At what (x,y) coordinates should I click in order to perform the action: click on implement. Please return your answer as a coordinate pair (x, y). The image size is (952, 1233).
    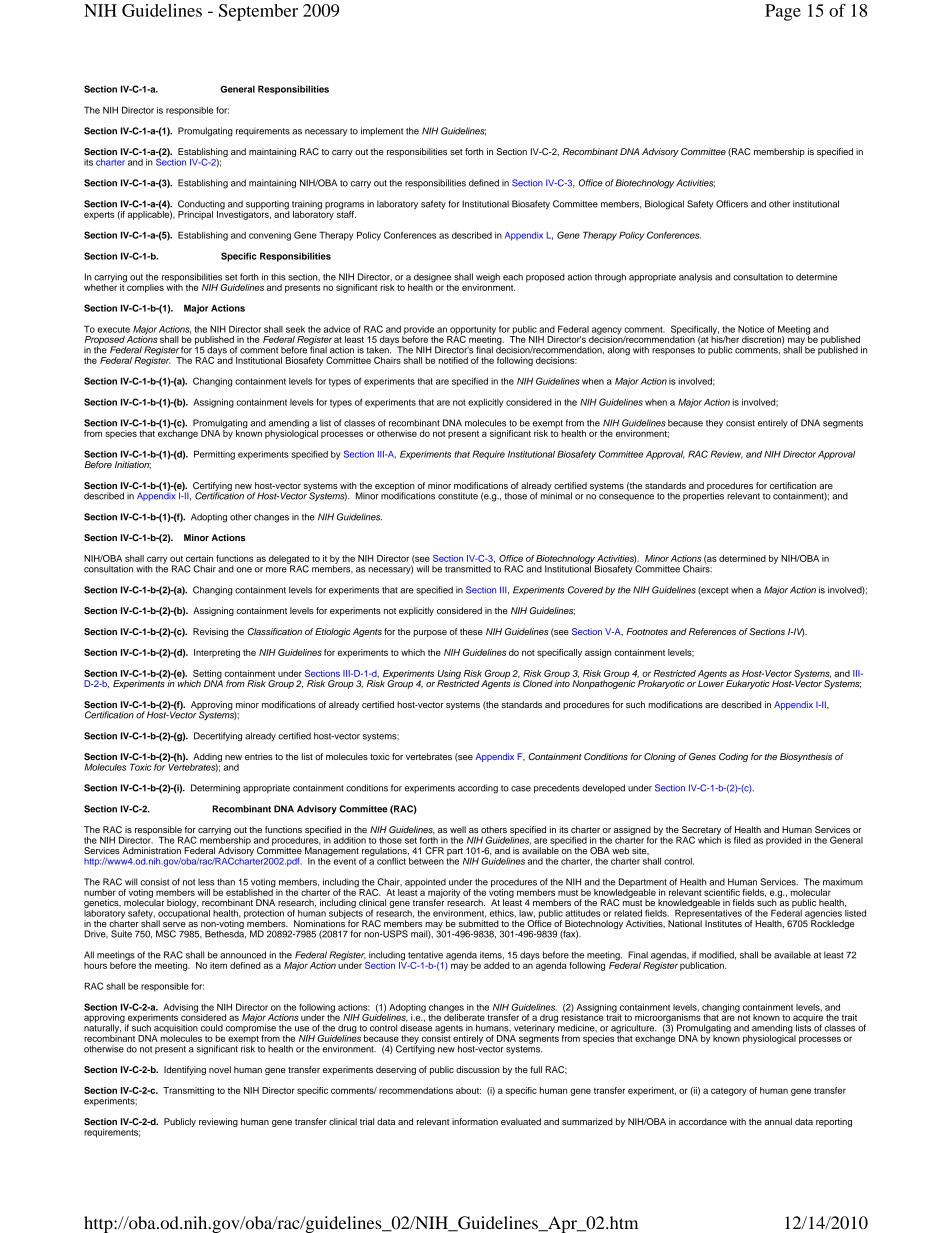
    Looking at the image, I should click on (382, 131).
